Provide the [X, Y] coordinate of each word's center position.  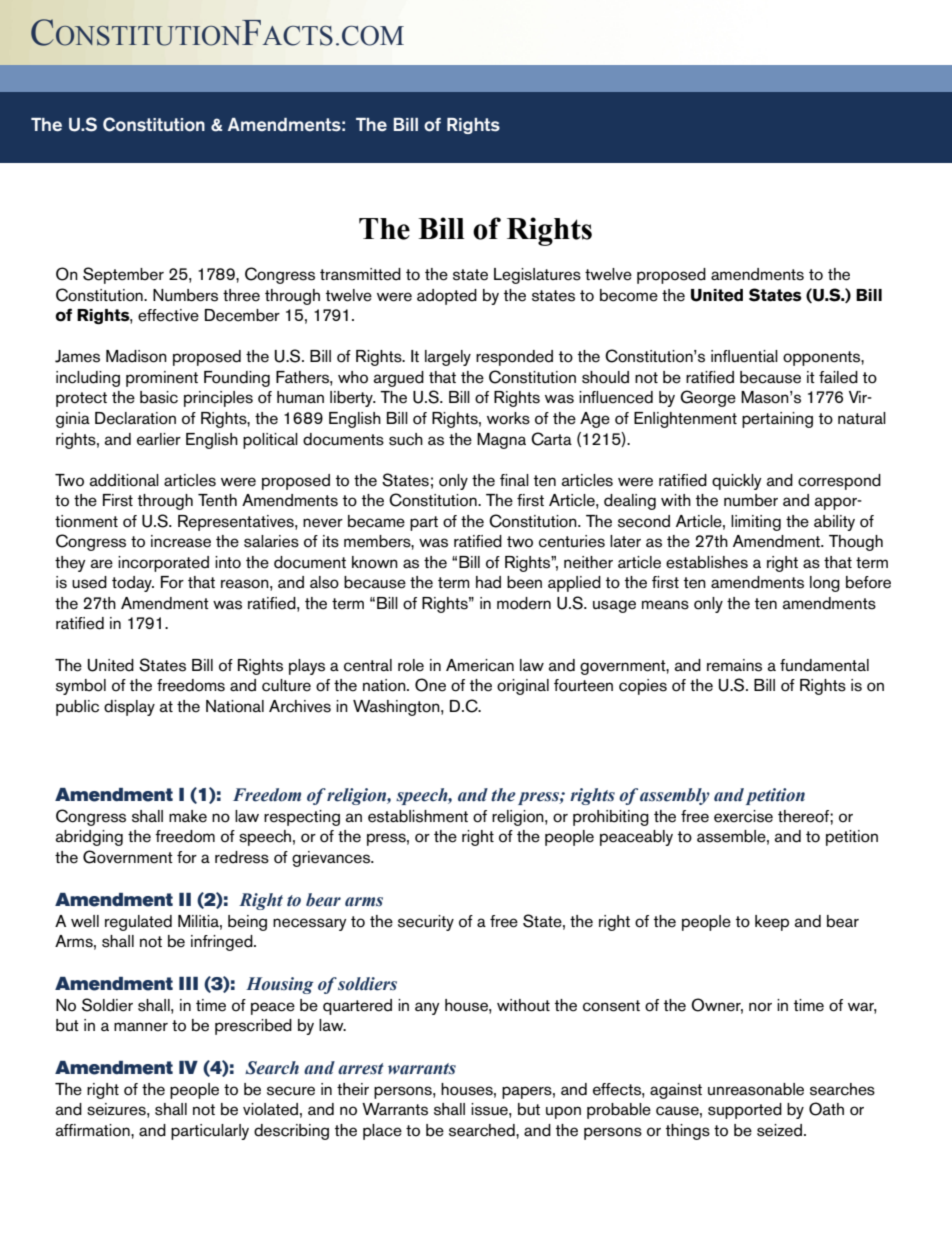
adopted [447, 297]
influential [744, 356]
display [129, 708]
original [523, 687]
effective [168, 315]
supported [745, 1111]
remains [734, 665]
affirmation [94, 1130]
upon [563, 1112]
